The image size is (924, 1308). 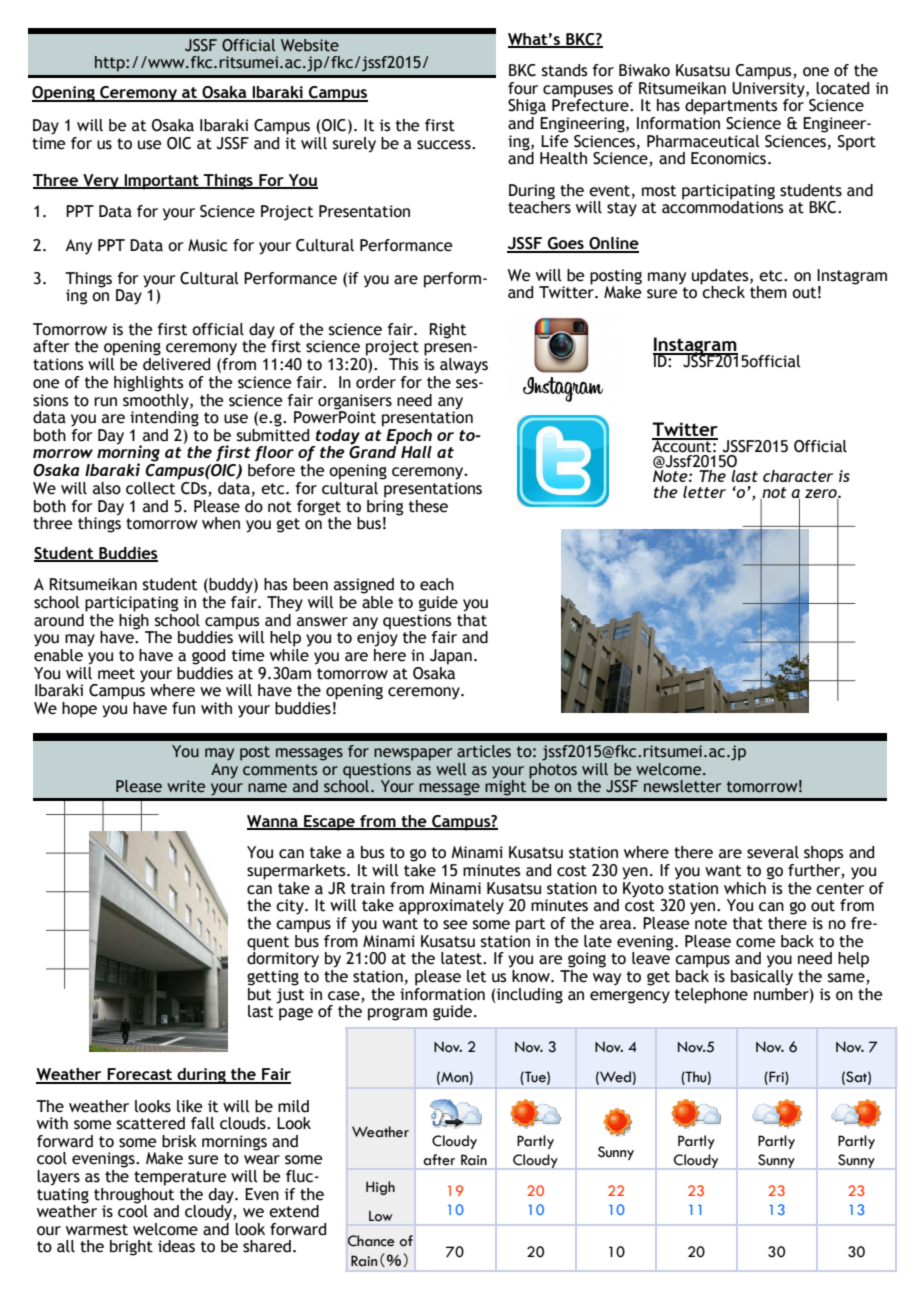 What do you see at coordinates (776, 1077) in the screenshot?
I see `Fri` at bounding box center [776, 1077].
